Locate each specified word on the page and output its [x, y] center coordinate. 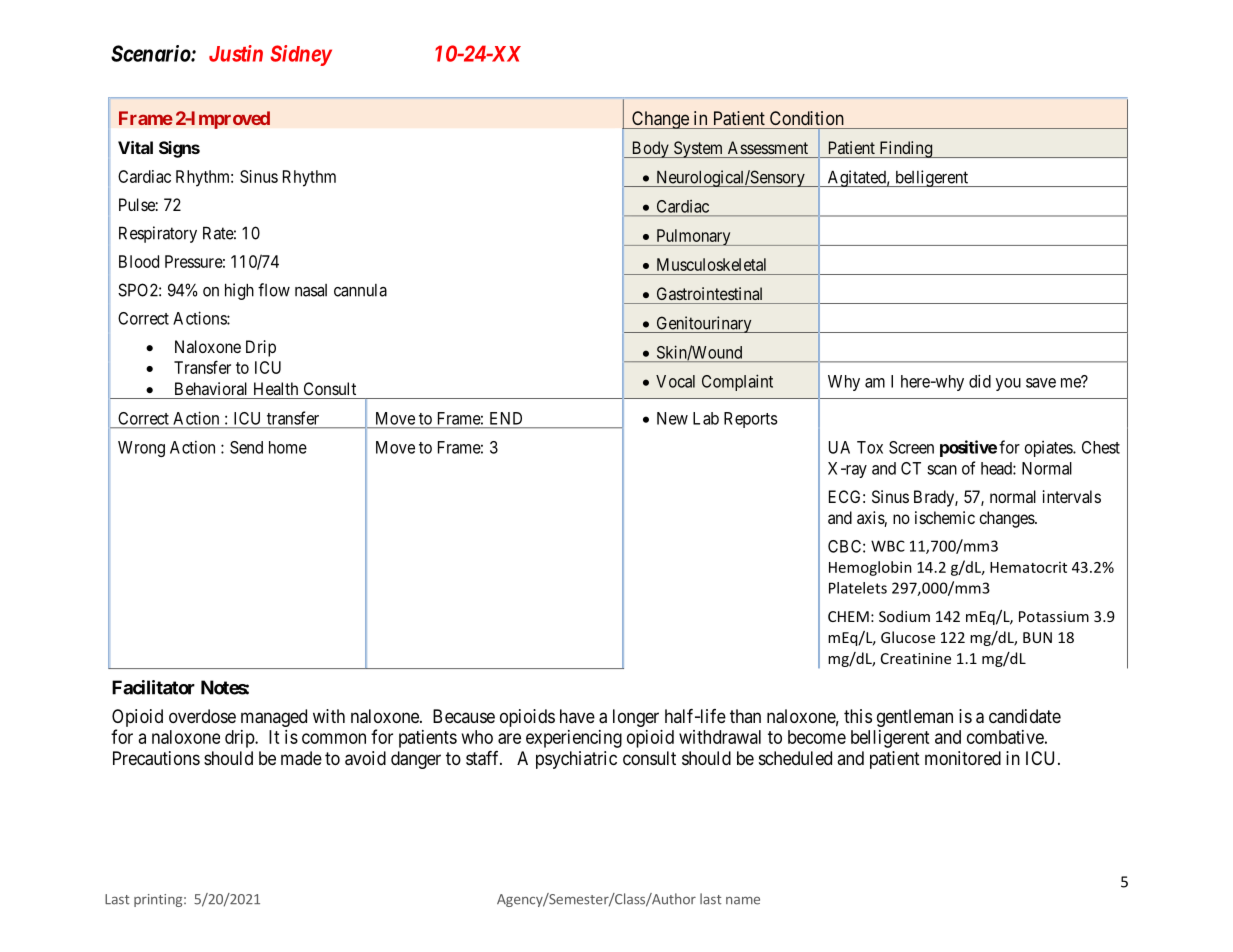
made [301, 758]
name [743, 901]
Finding [905, 149]
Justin [236, 53]
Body [650, 149]
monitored [963, 758]
